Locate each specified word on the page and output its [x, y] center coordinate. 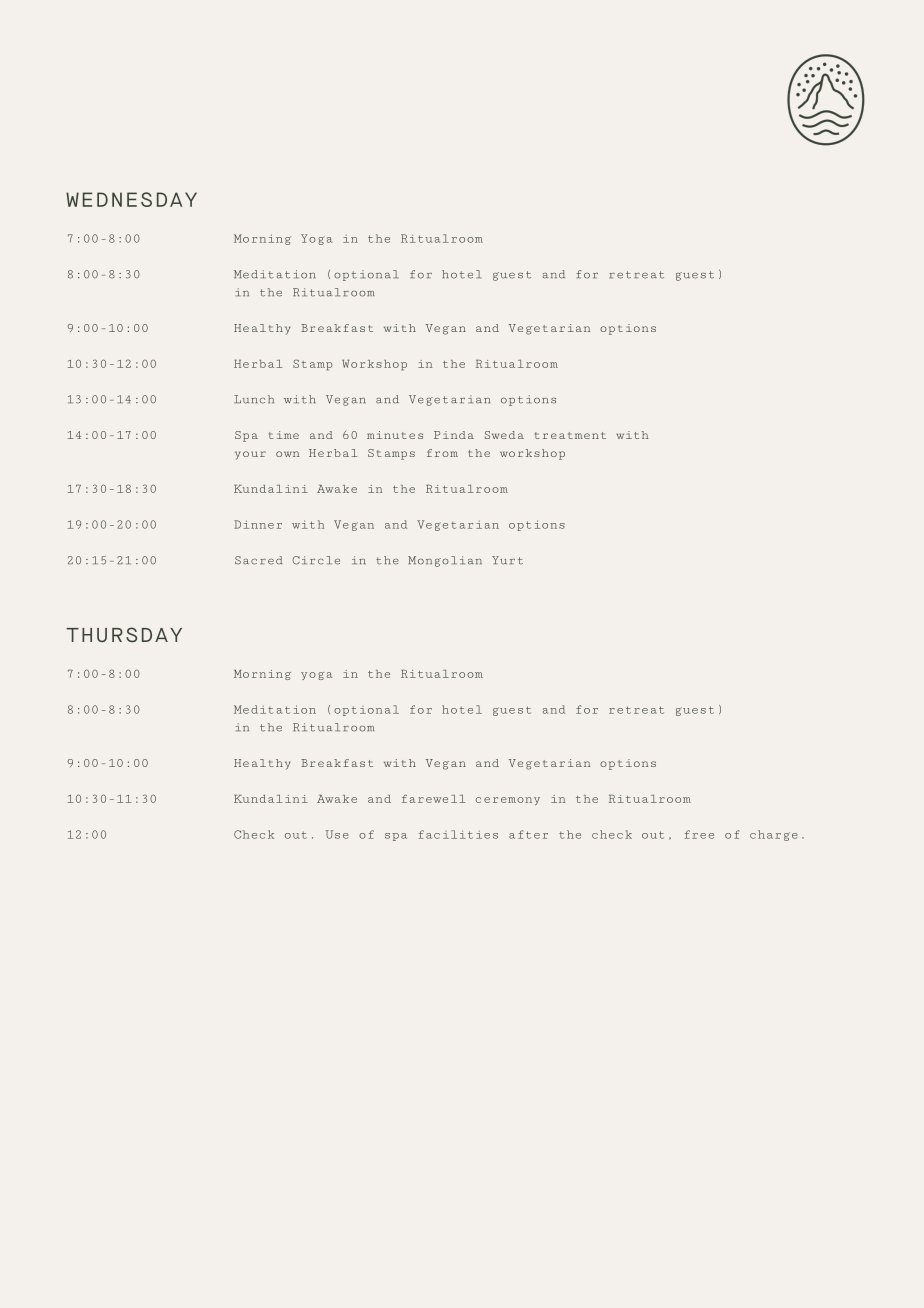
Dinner [258, 524]
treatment [570, 435]
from [442, 453]
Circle [316, 560]
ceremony [508, 801]
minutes [395, 435]
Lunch [254, 399]
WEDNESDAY [131, 199]
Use [337, 834]
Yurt [507, 560]
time [284, 435]
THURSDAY [124, 634]
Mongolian [445, 561]
